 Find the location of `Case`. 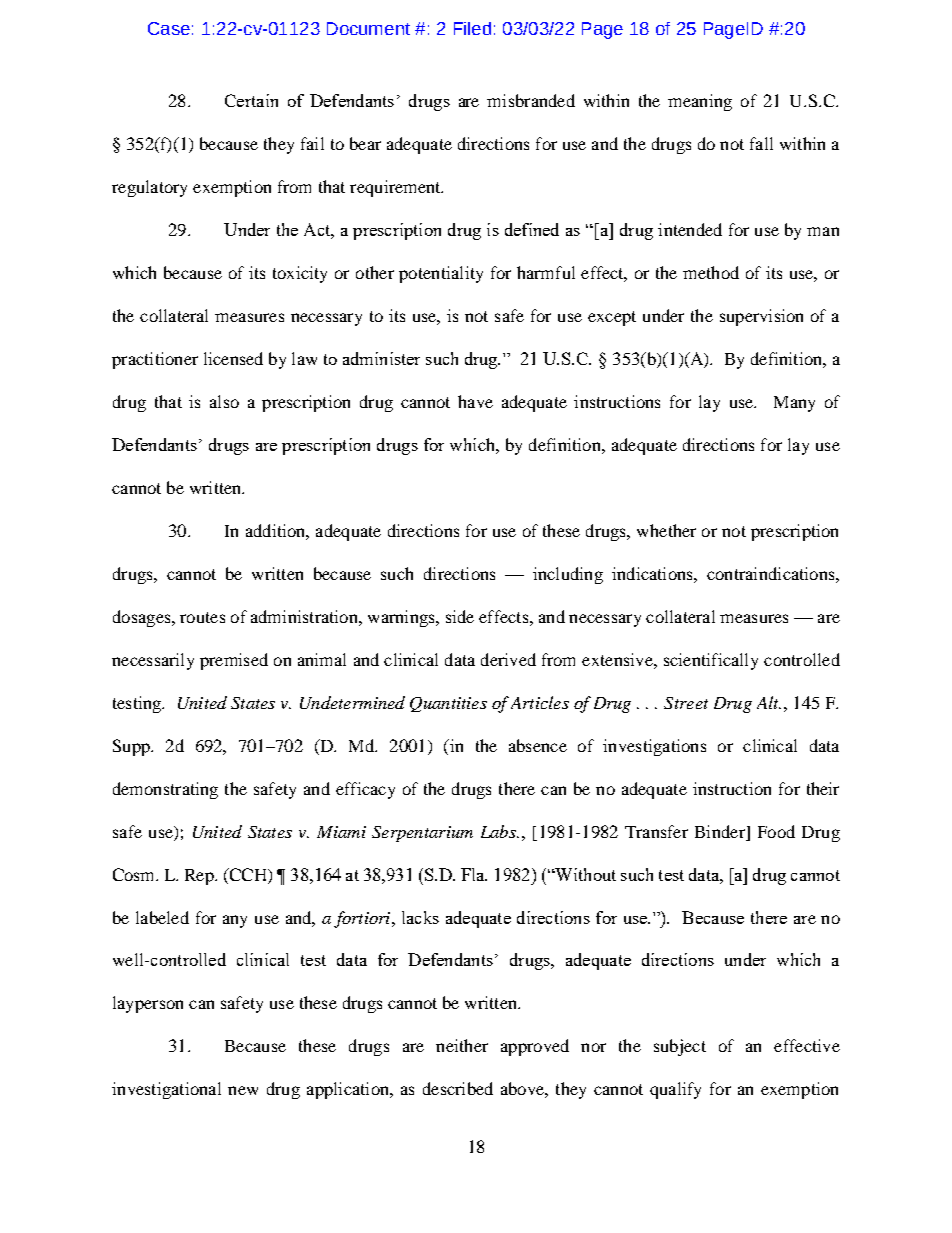

Case is located at coordinates (169, 28).
